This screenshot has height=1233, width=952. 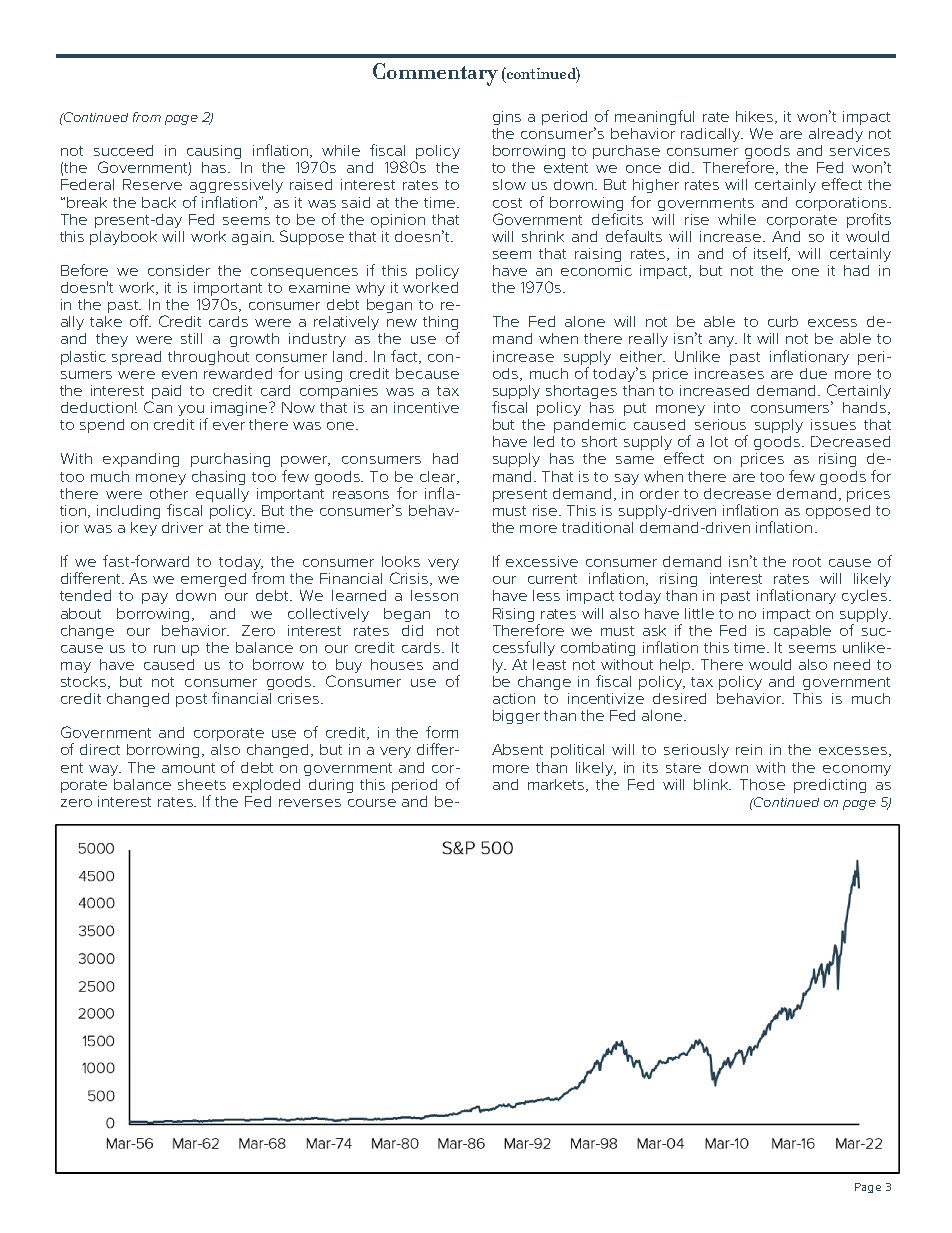 What do you see at coordinates (123, 150) in the screenshot?
I see `succeed` at bounding box center [123, 150].
